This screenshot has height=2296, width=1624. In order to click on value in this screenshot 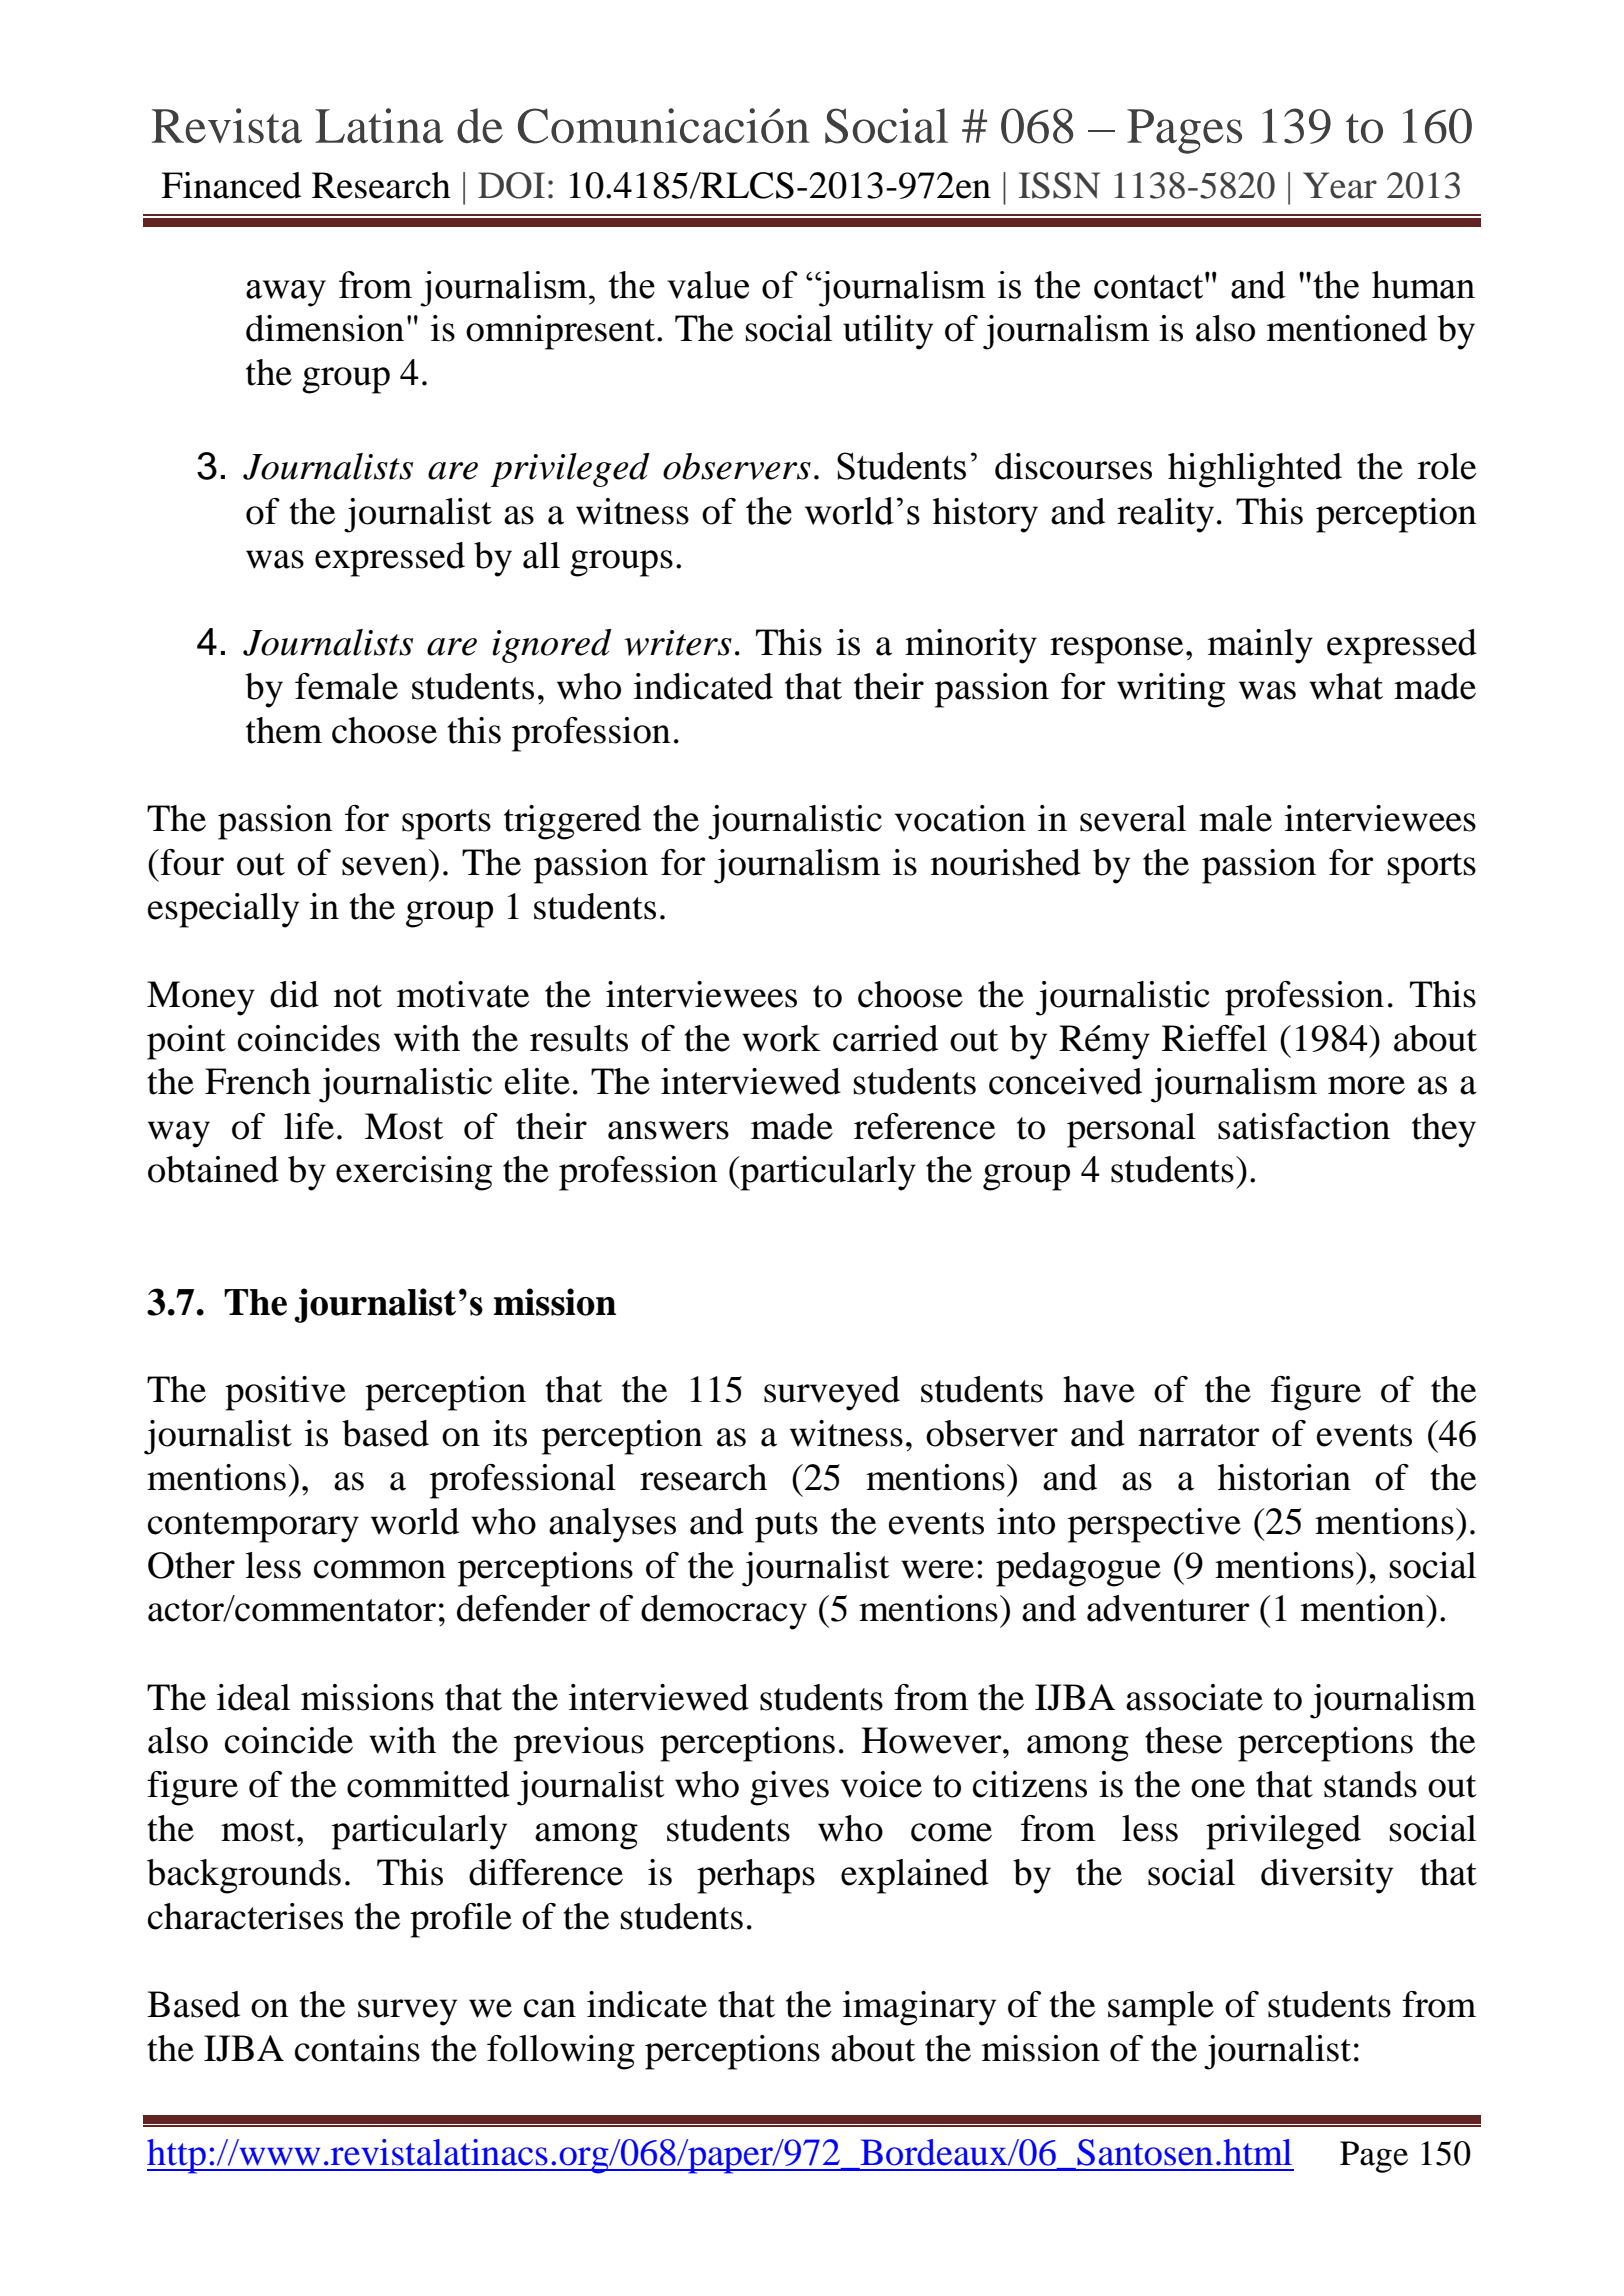, I will do `click(708, 285)`.
